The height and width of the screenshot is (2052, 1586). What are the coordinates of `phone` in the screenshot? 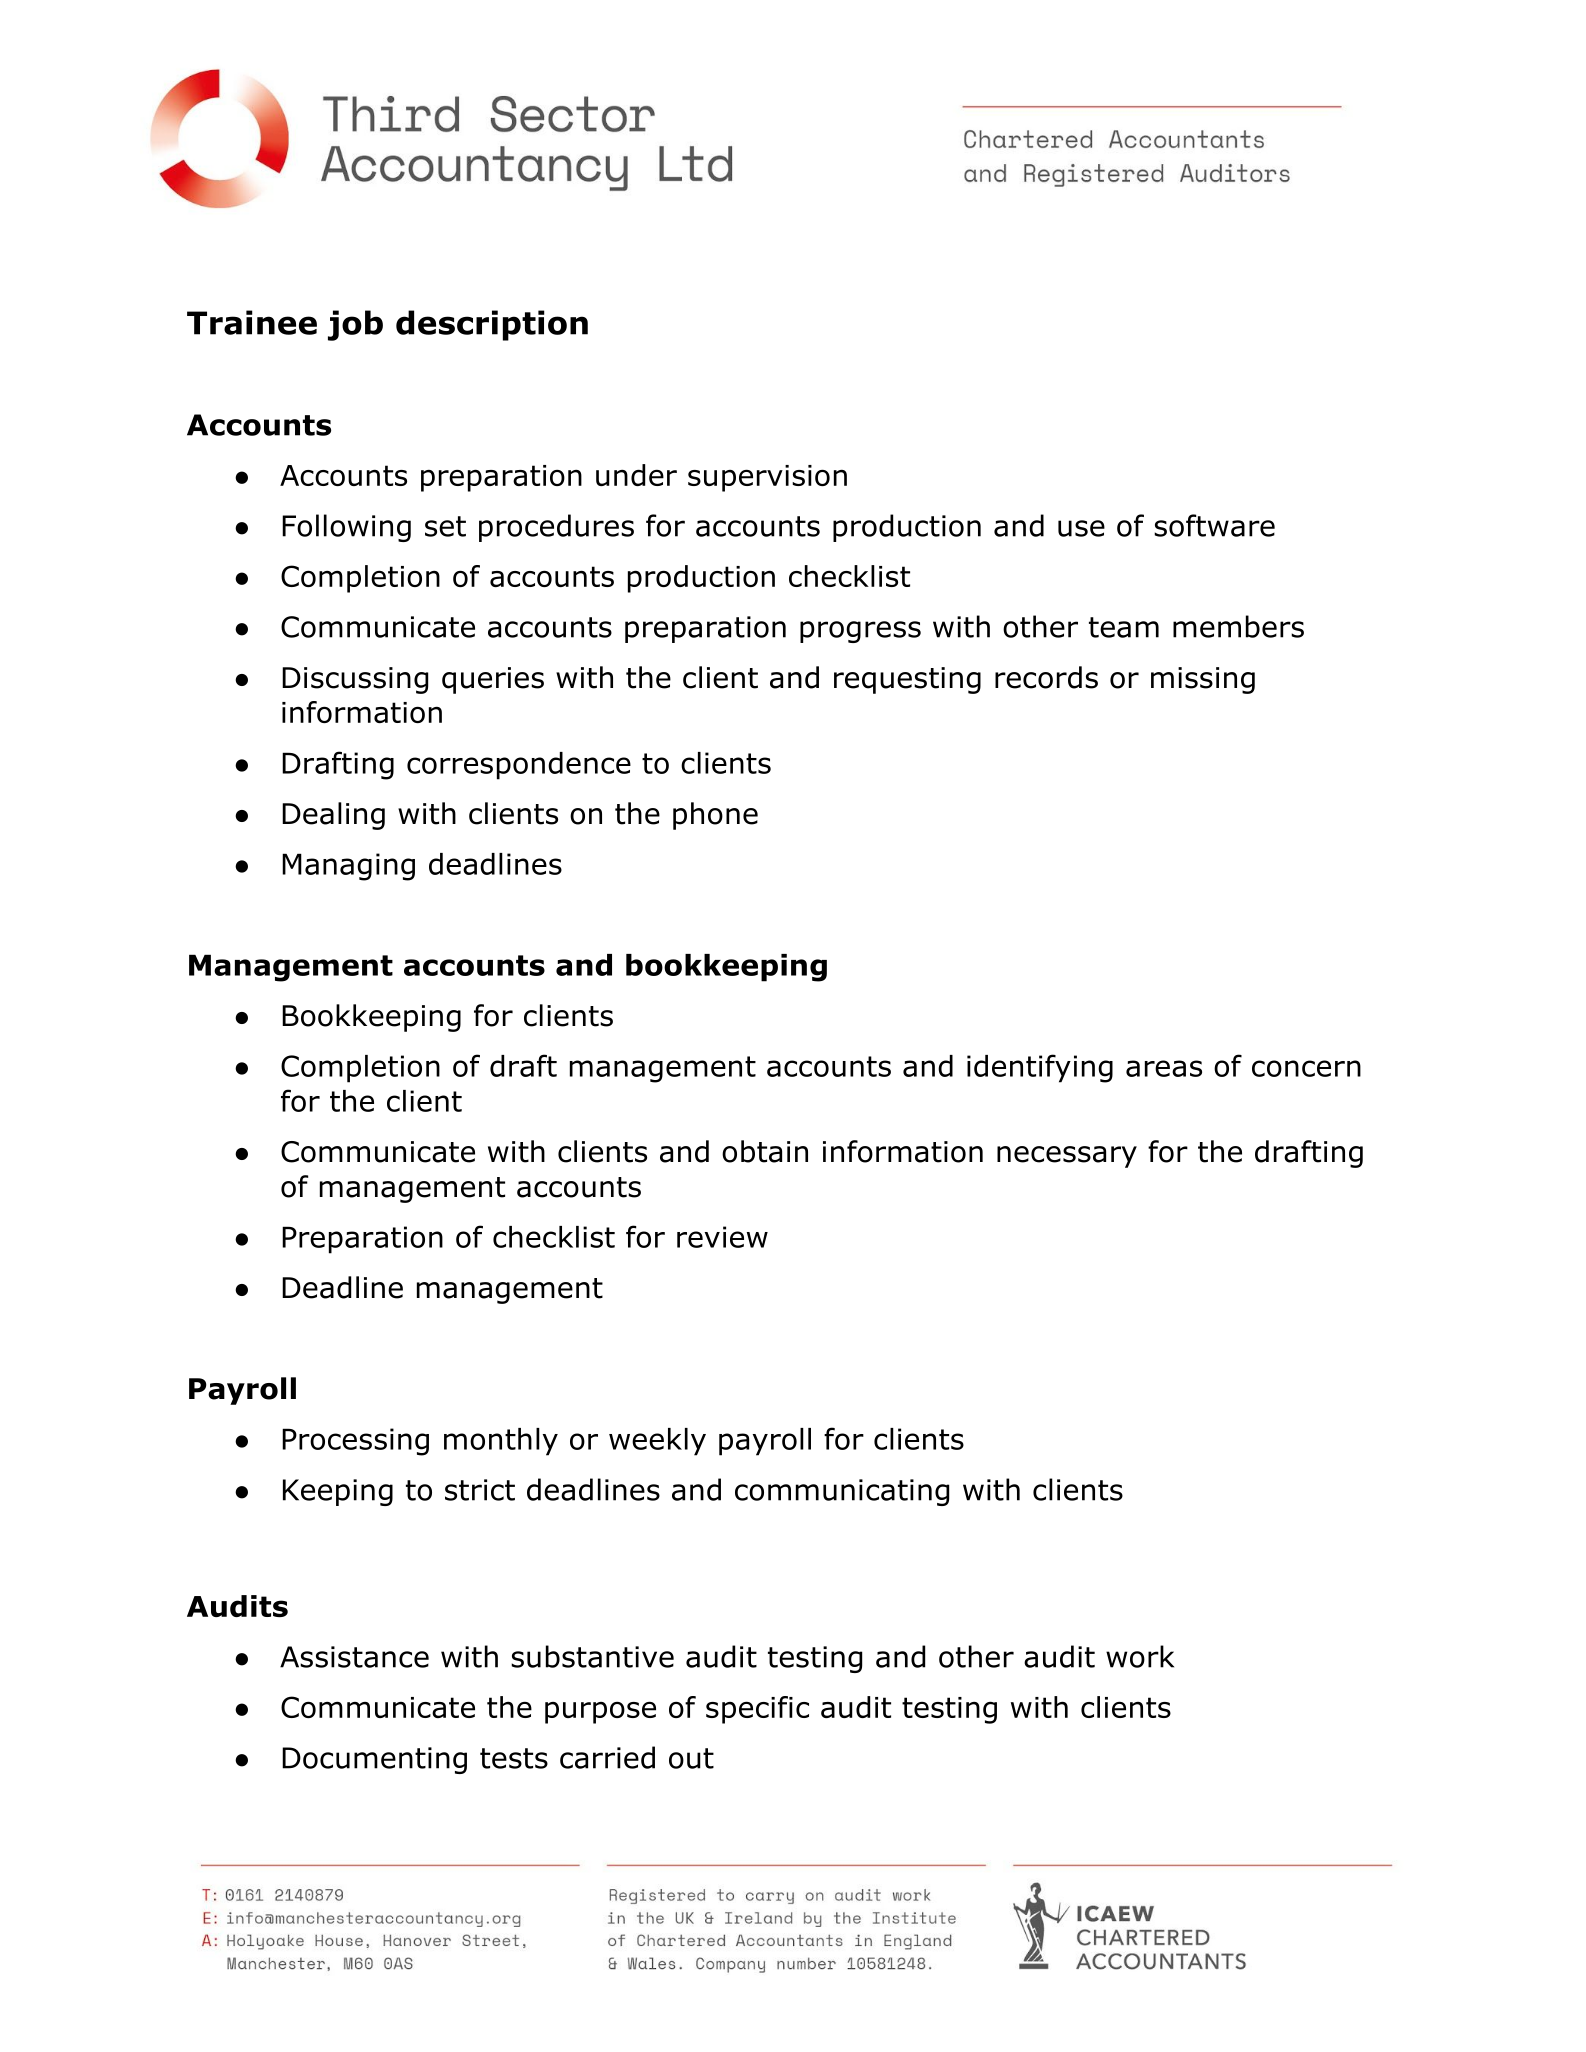 It's located at (715, 816).
